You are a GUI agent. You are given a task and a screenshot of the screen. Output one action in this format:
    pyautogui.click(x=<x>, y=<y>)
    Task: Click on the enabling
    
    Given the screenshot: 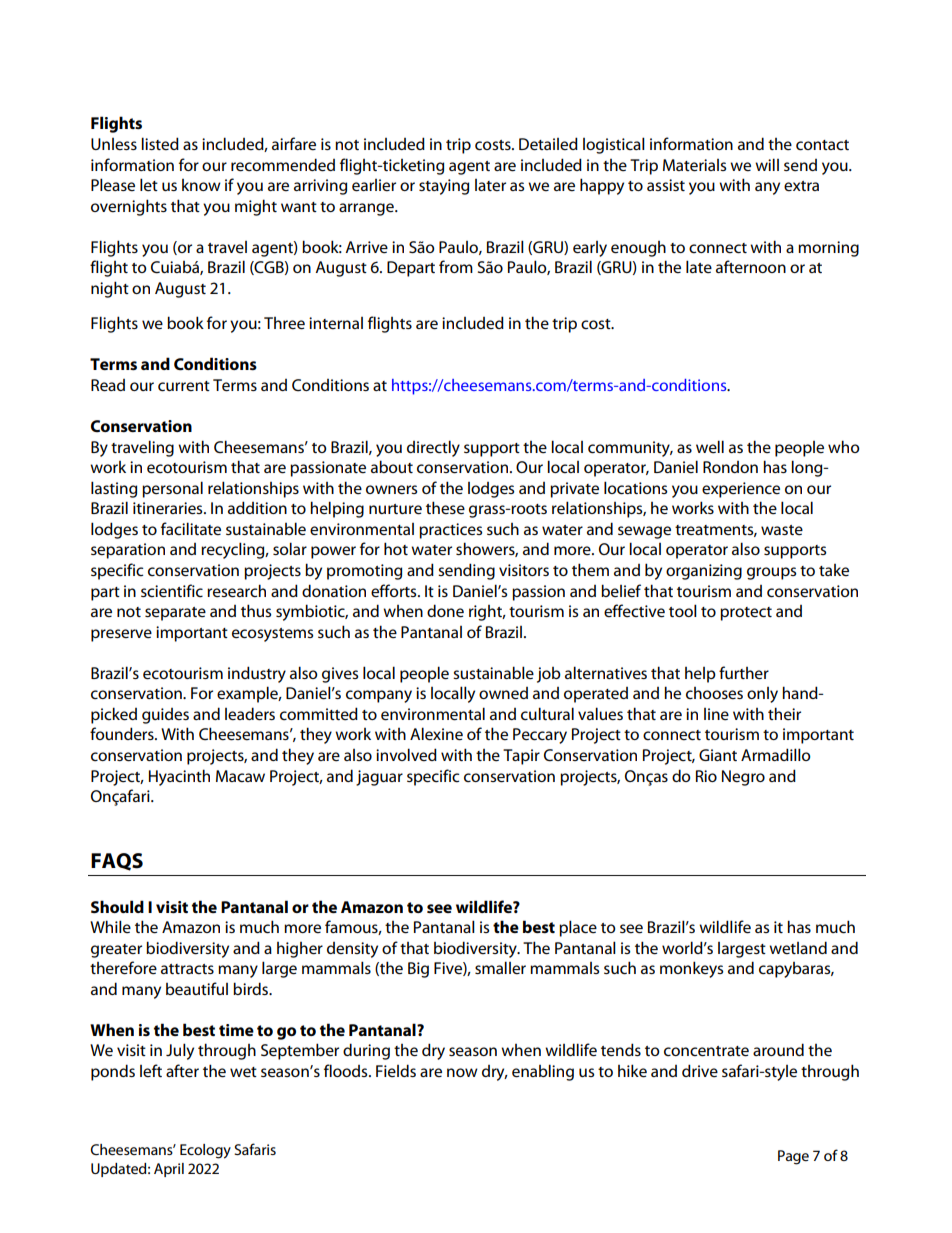 What is the action you would take?
    pyautogui.click(x=543, y=1072)
